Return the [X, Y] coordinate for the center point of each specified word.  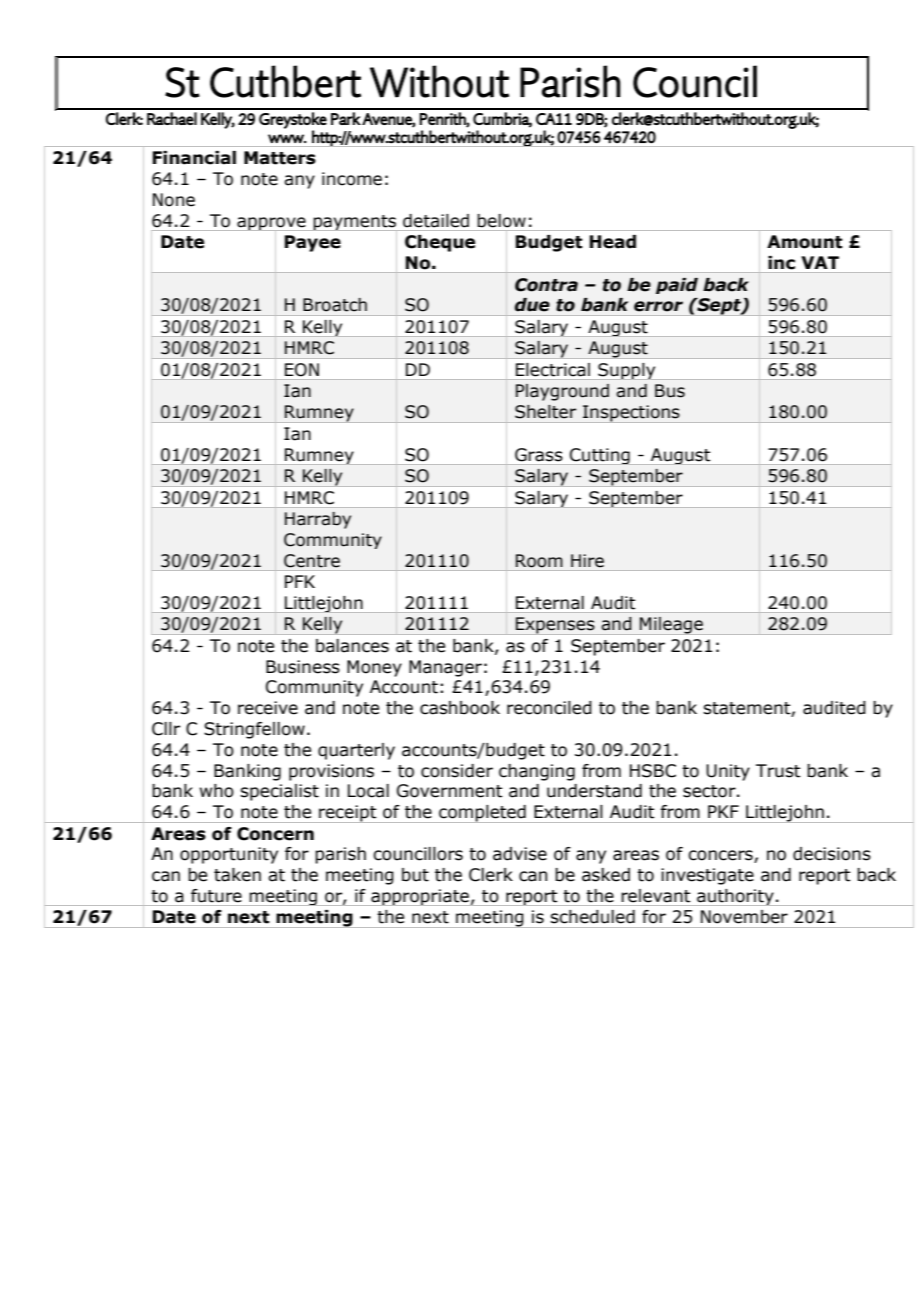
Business [303, 667]
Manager [445, 668]
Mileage [671, 626]
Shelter [545, 412]
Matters [280, 158]
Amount [805, 242]
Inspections [631, 414]
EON [302, 370]
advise [520, 854]
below [501, 221]
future [216, 896]
